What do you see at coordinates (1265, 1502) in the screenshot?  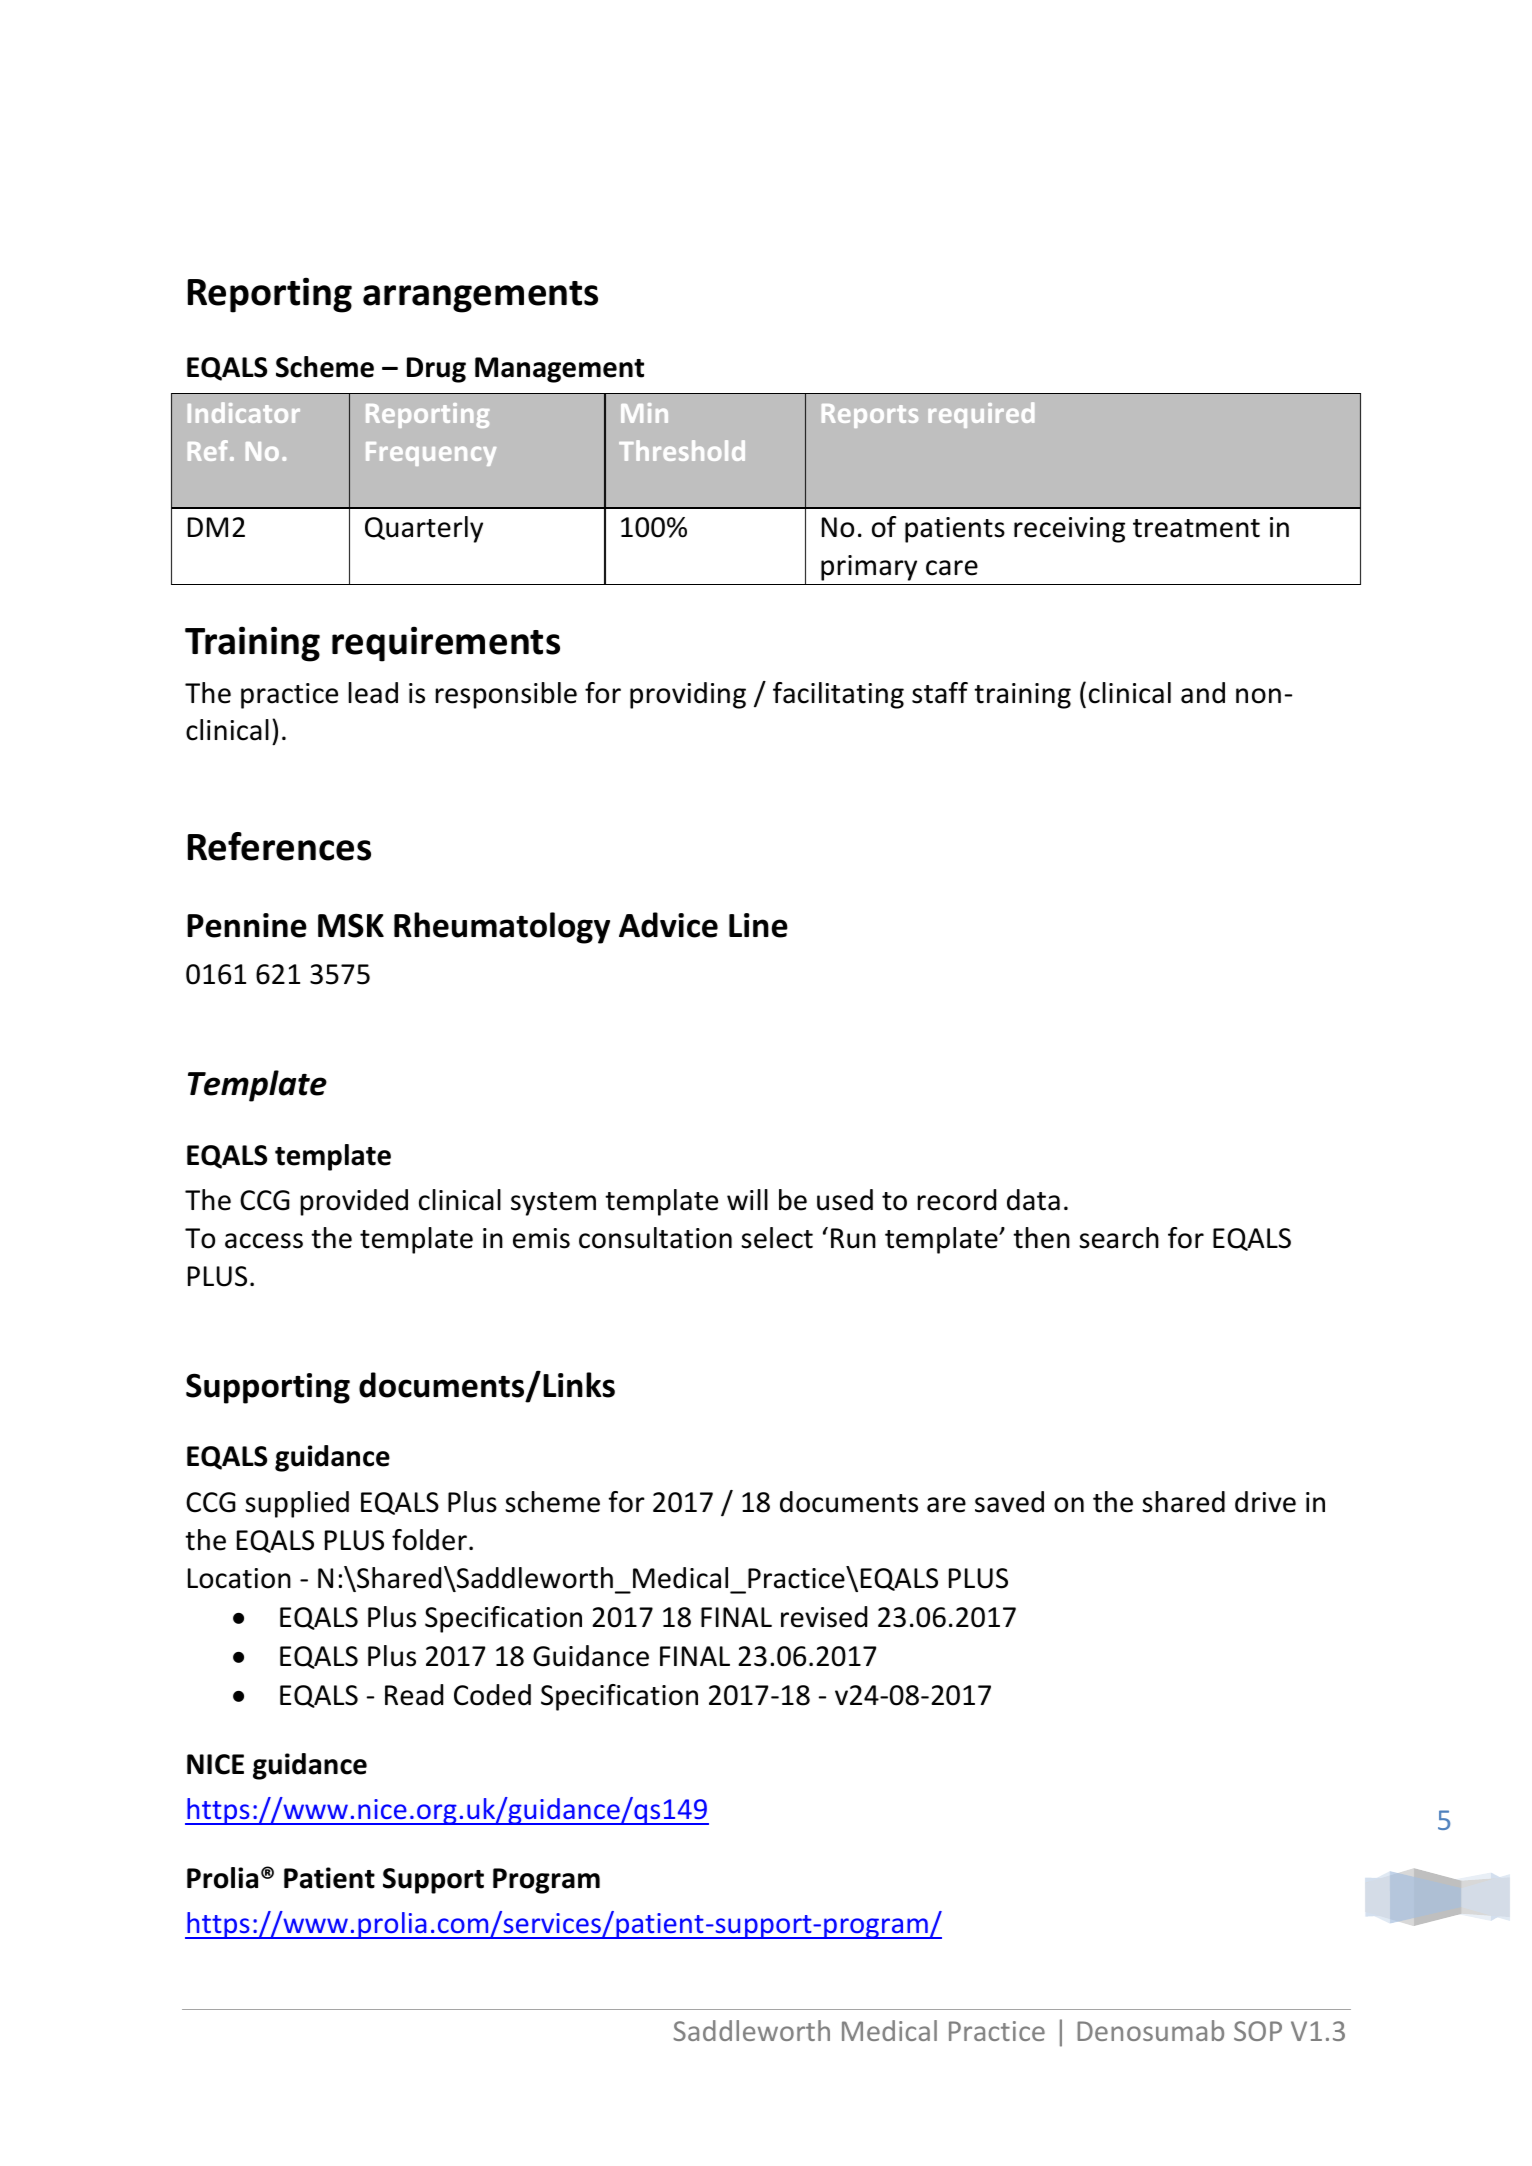 I see `drive` at bounding box center [1265, 1502].
